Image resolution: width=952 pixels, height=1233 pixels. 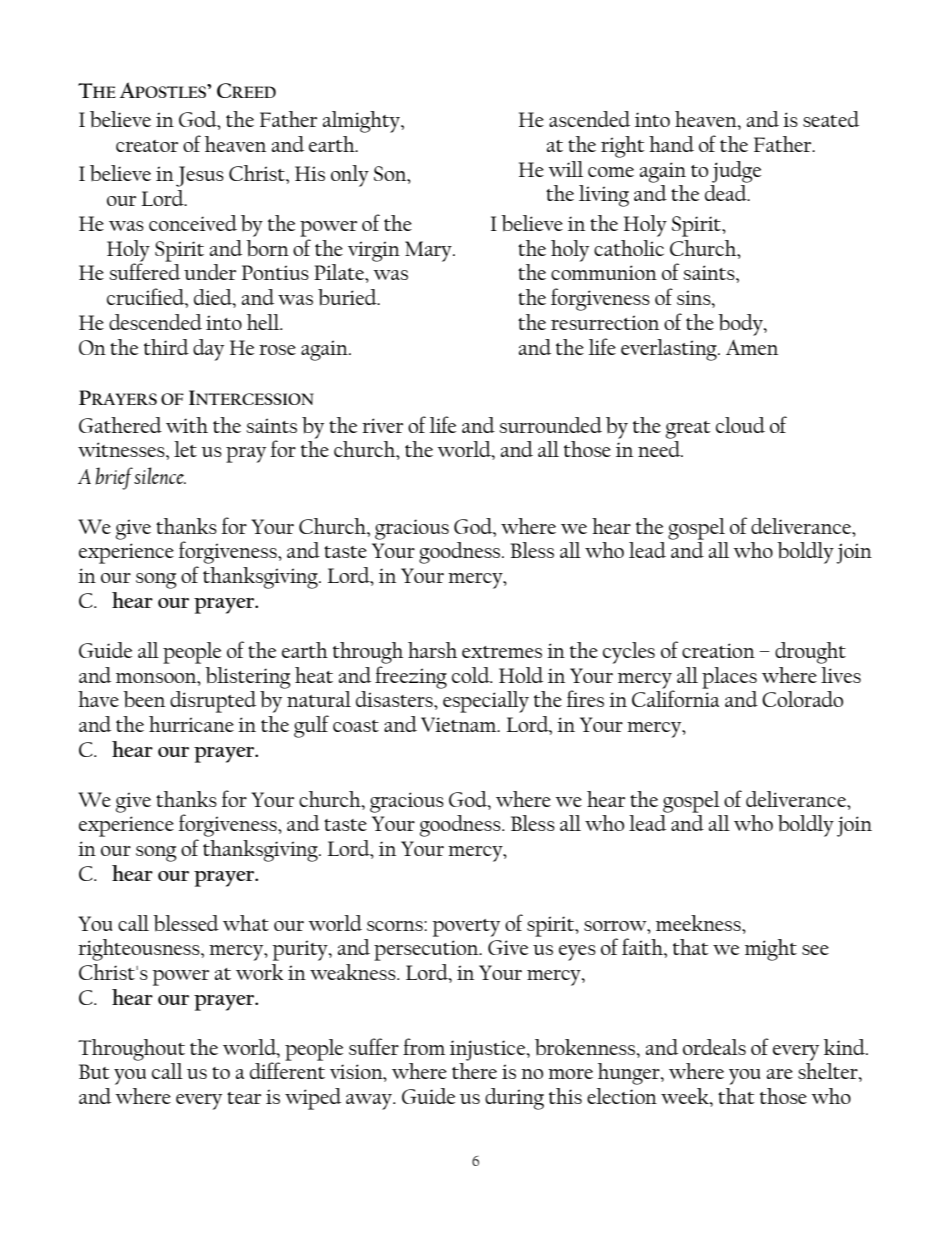 I want to click on extremes, so click(x=502, y=652).
